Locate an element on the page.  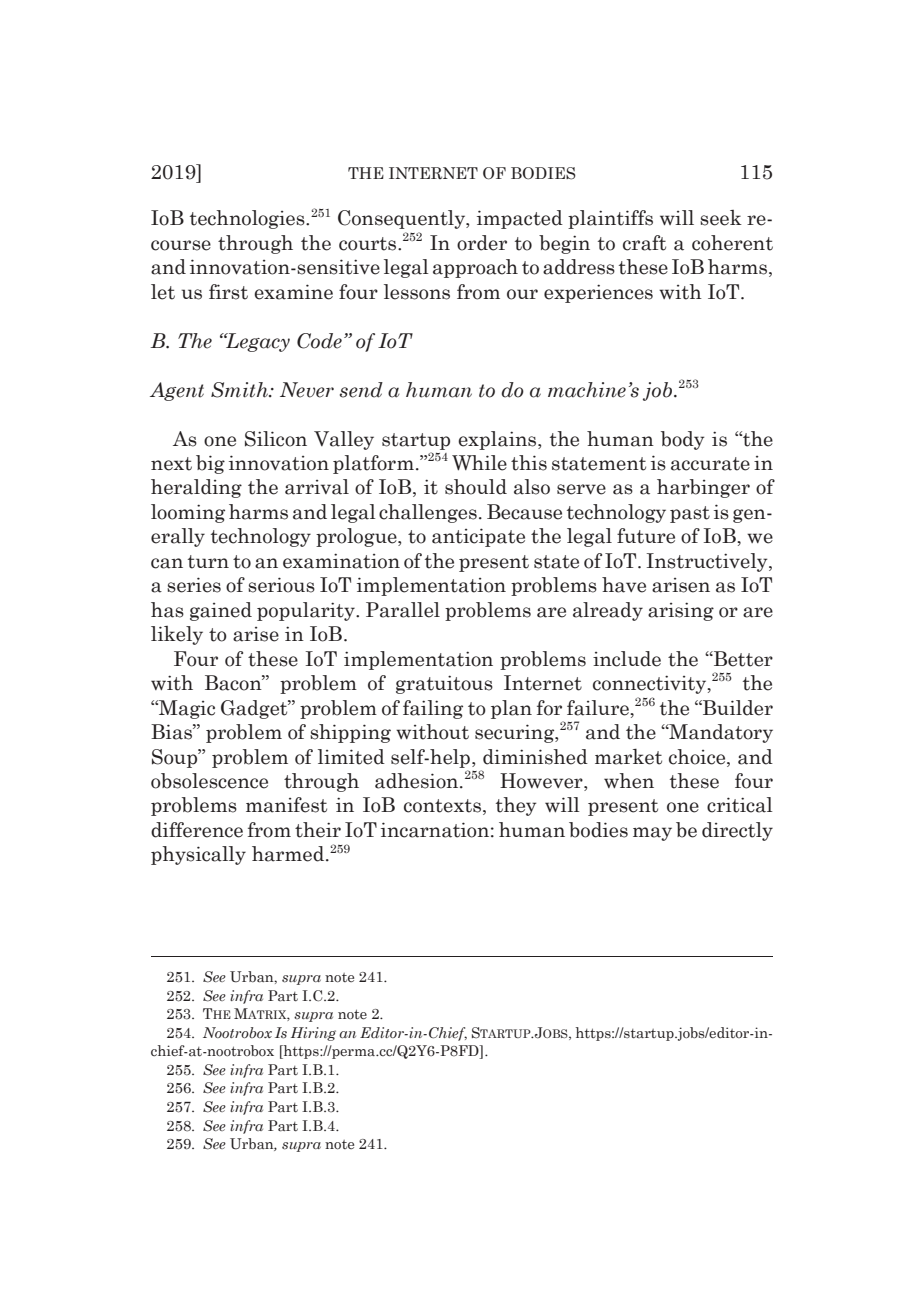
arising is located at coordinates (681, 611).
